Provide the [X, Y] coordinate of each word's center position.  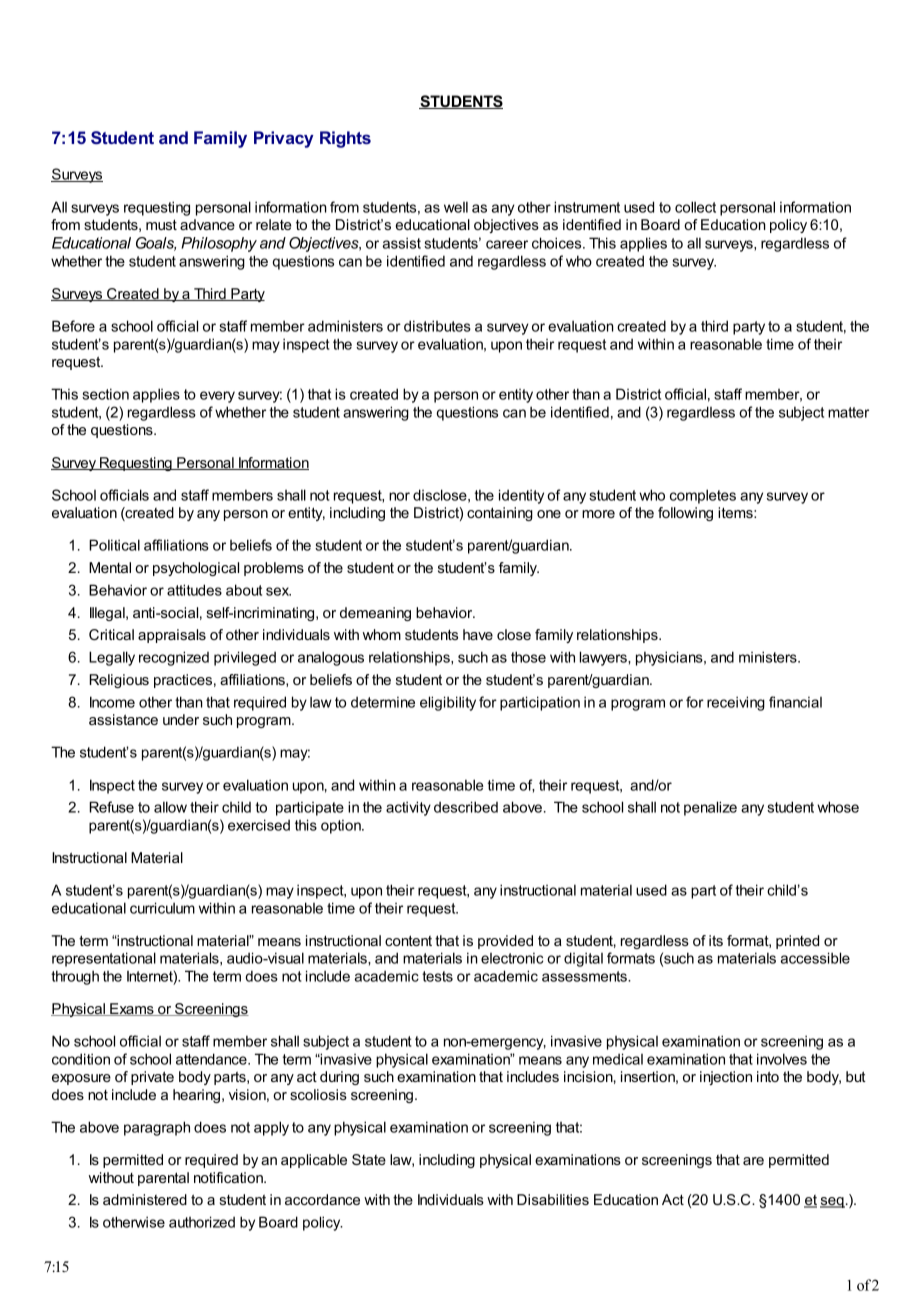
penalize [710, 808]
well [456, 207]
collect [695, 207]
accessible [815, 958]
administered [145, 1199]
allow [170, 807]
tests [437, 976]
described [466, 807]
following [685, 514]
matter [848, 412]
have [478, 634]
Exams [132, 1009]
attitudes [194, 590]
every [217, 397]
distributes [437, 326]
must [161, 224]
